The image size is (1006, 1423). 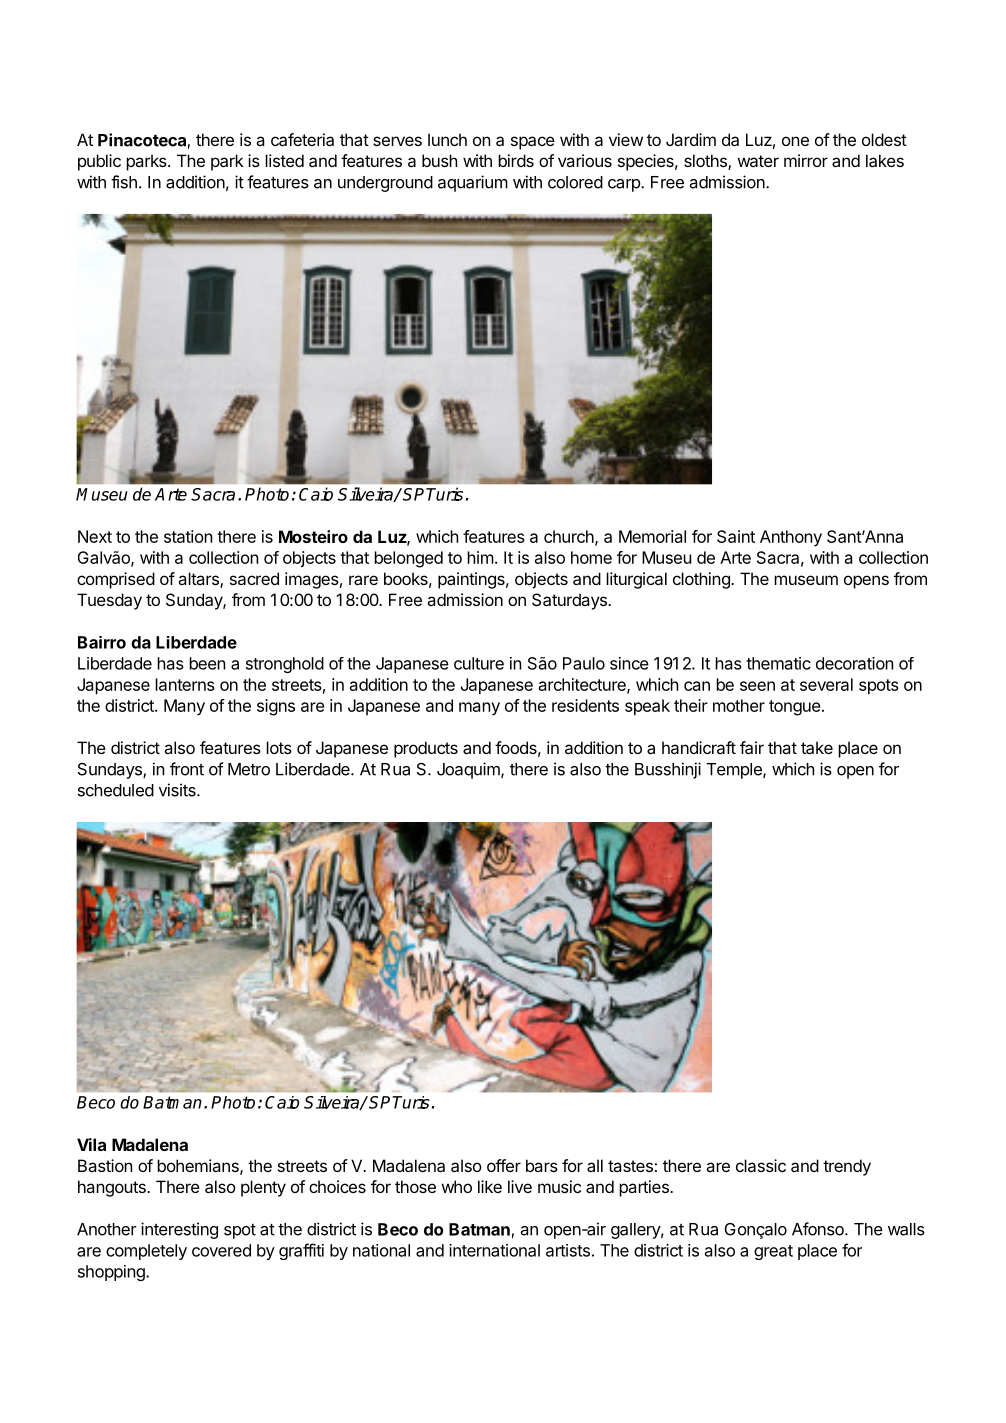 I want to click on station, so click(x=188, y=536).
